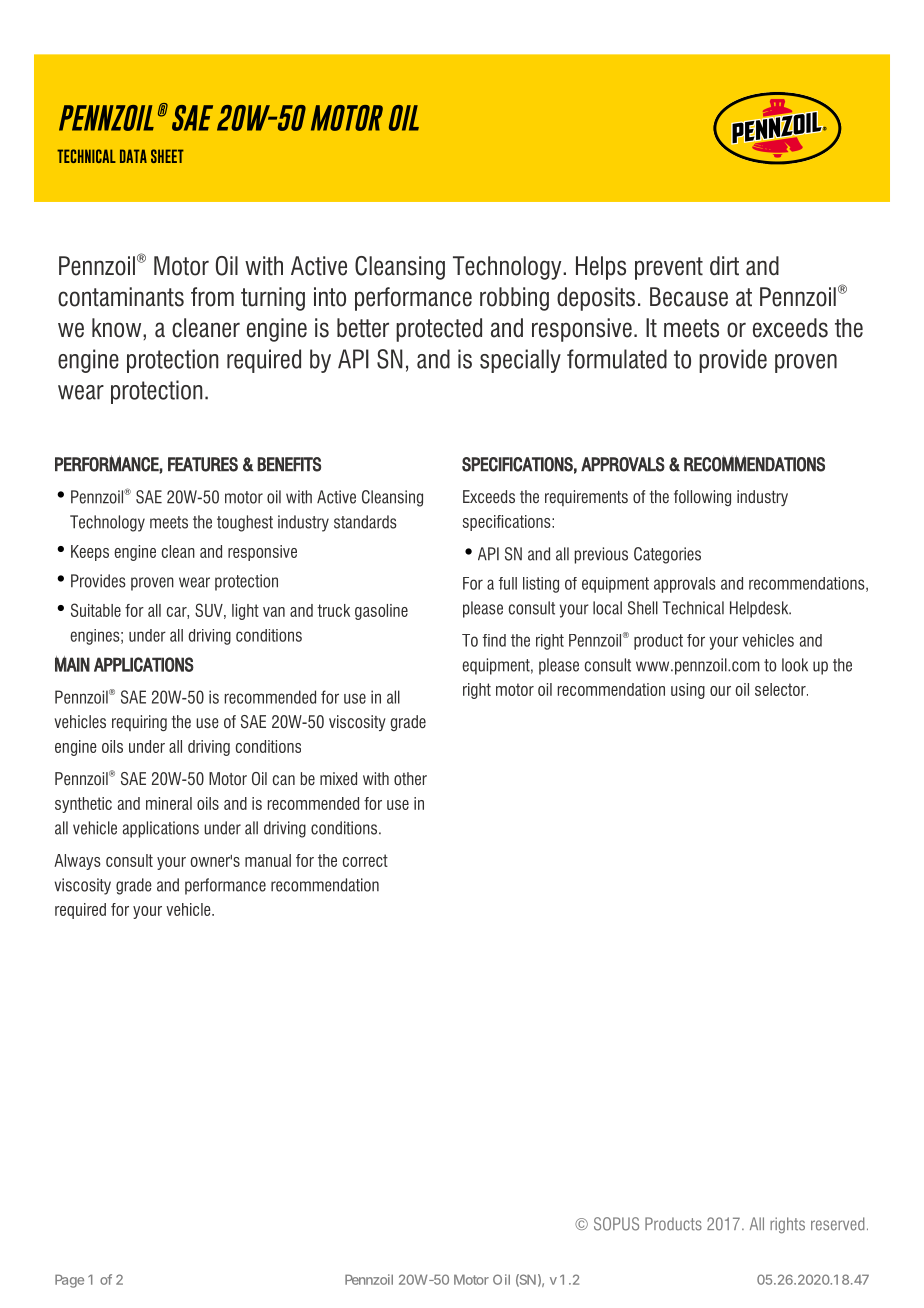  I want to click on requiring, so click(139, 723).
